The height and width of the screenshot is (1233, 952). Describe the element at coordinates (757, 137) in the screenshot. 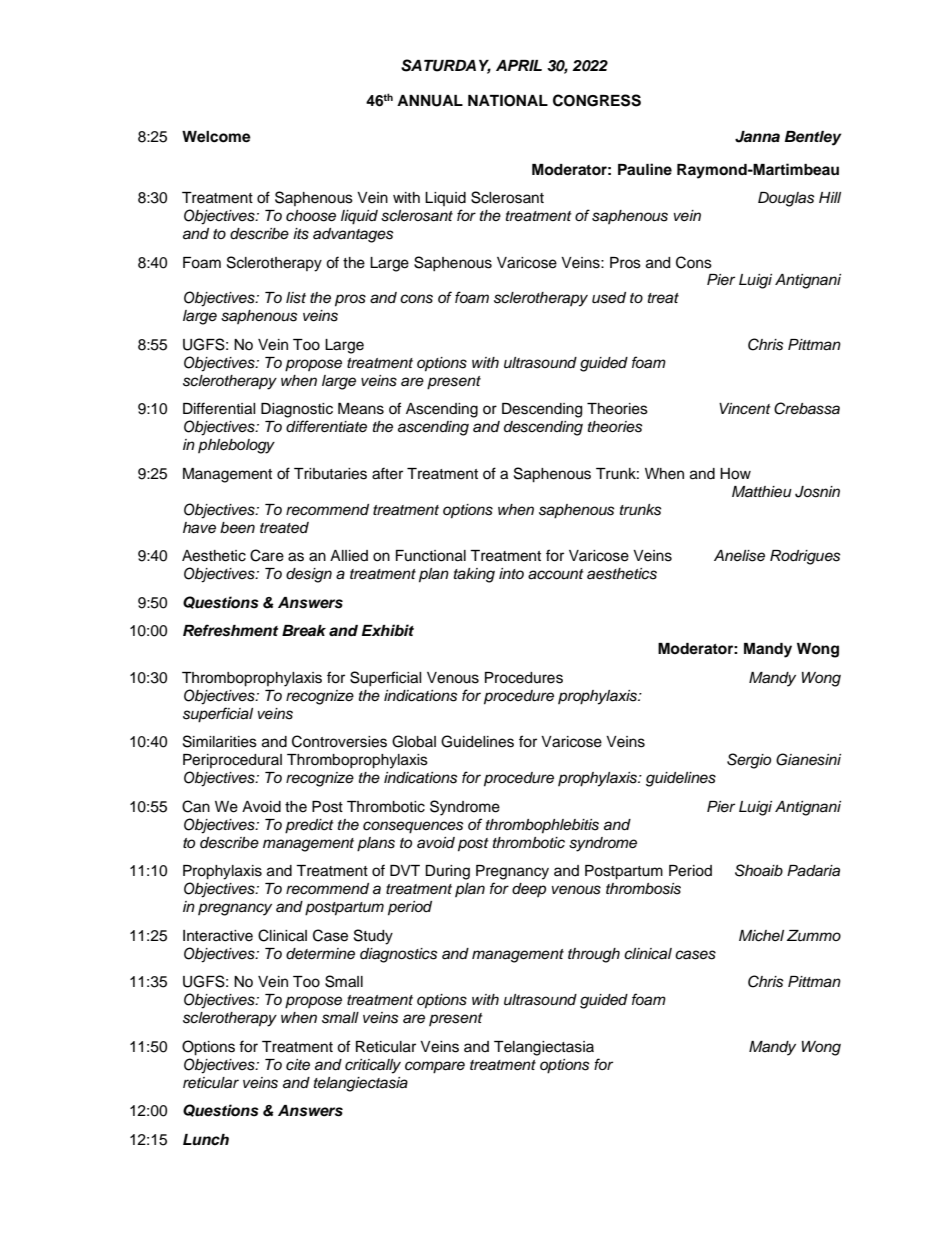

I see `Janna` at that location.
